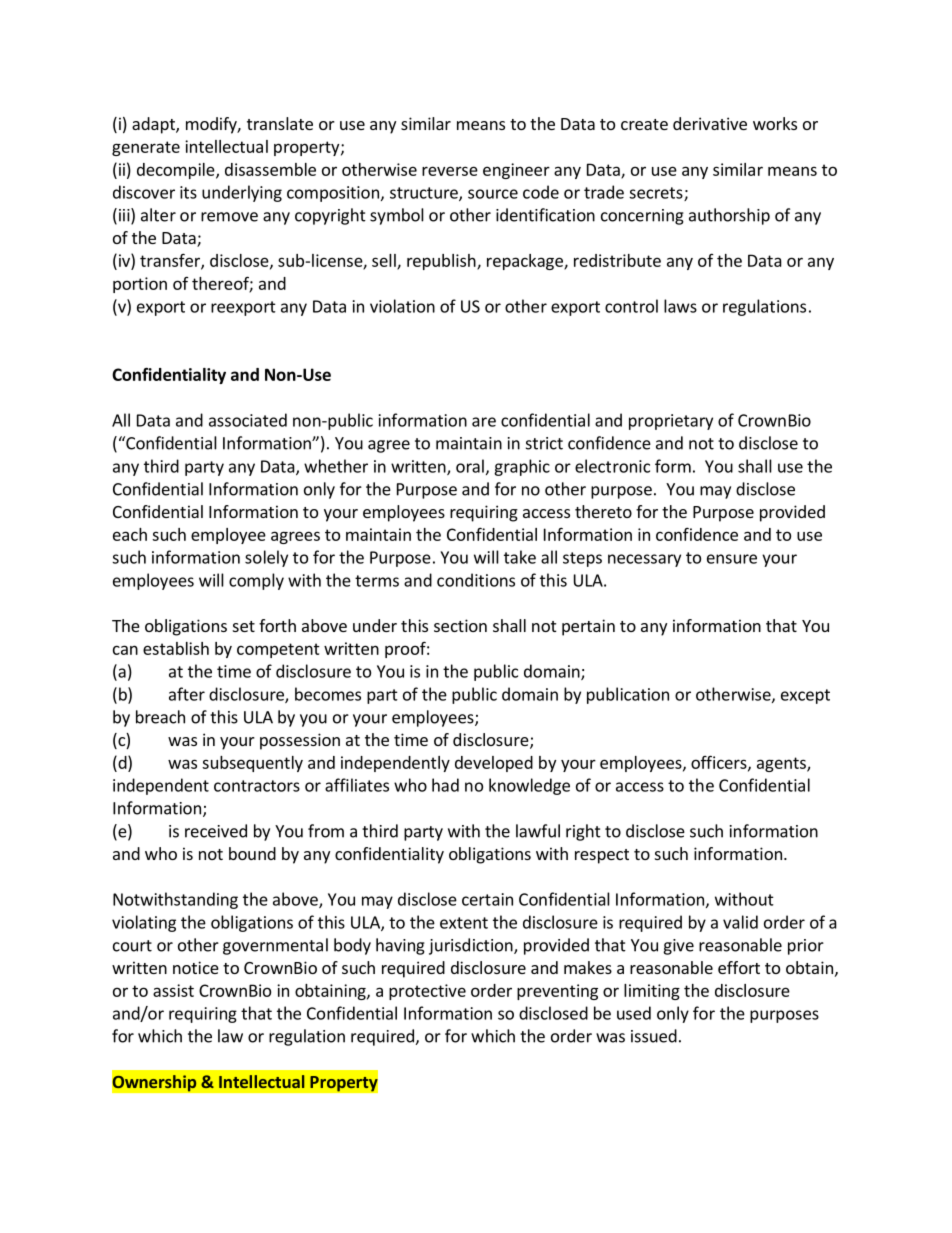 The width and height of the page is (952, 1233). I want to click on protective, so click(427, 992).
